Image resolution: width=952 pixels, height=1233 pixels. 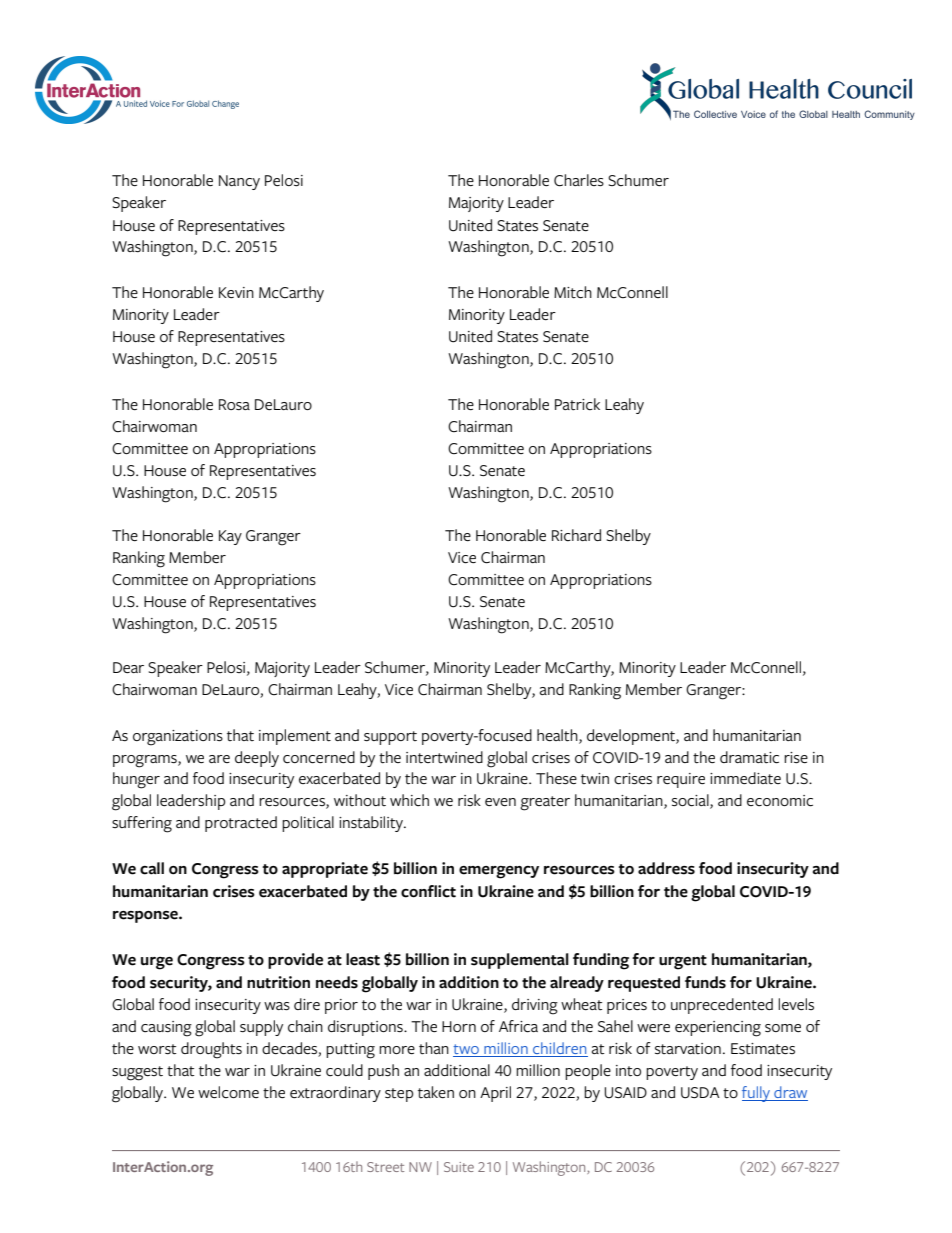 What do you see at coordinates (579, 180) in the page?
I see `Charles` at bounding box center [579, 180].
